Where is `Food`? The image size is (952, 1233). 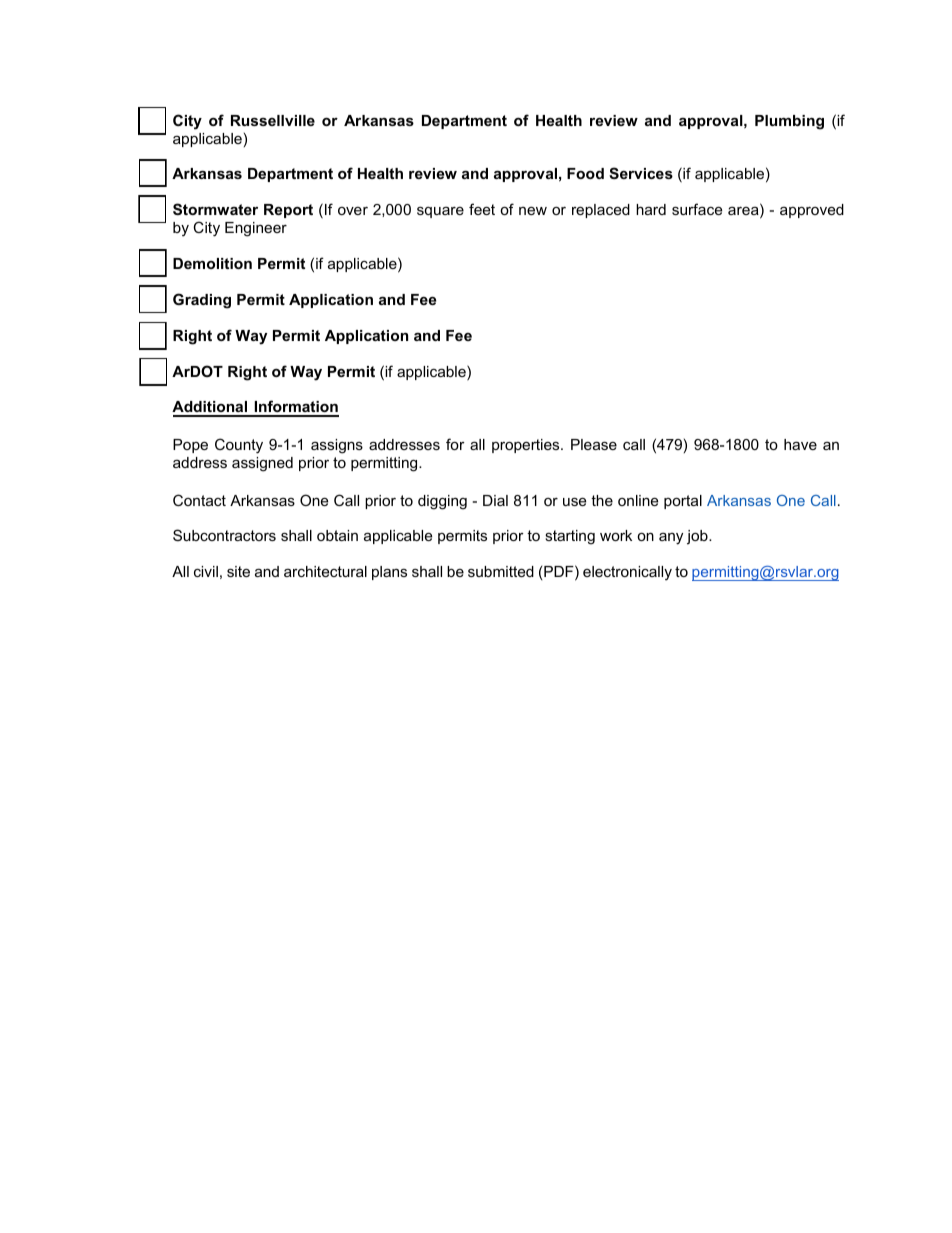
Food is located at coordinates (585, 173).
